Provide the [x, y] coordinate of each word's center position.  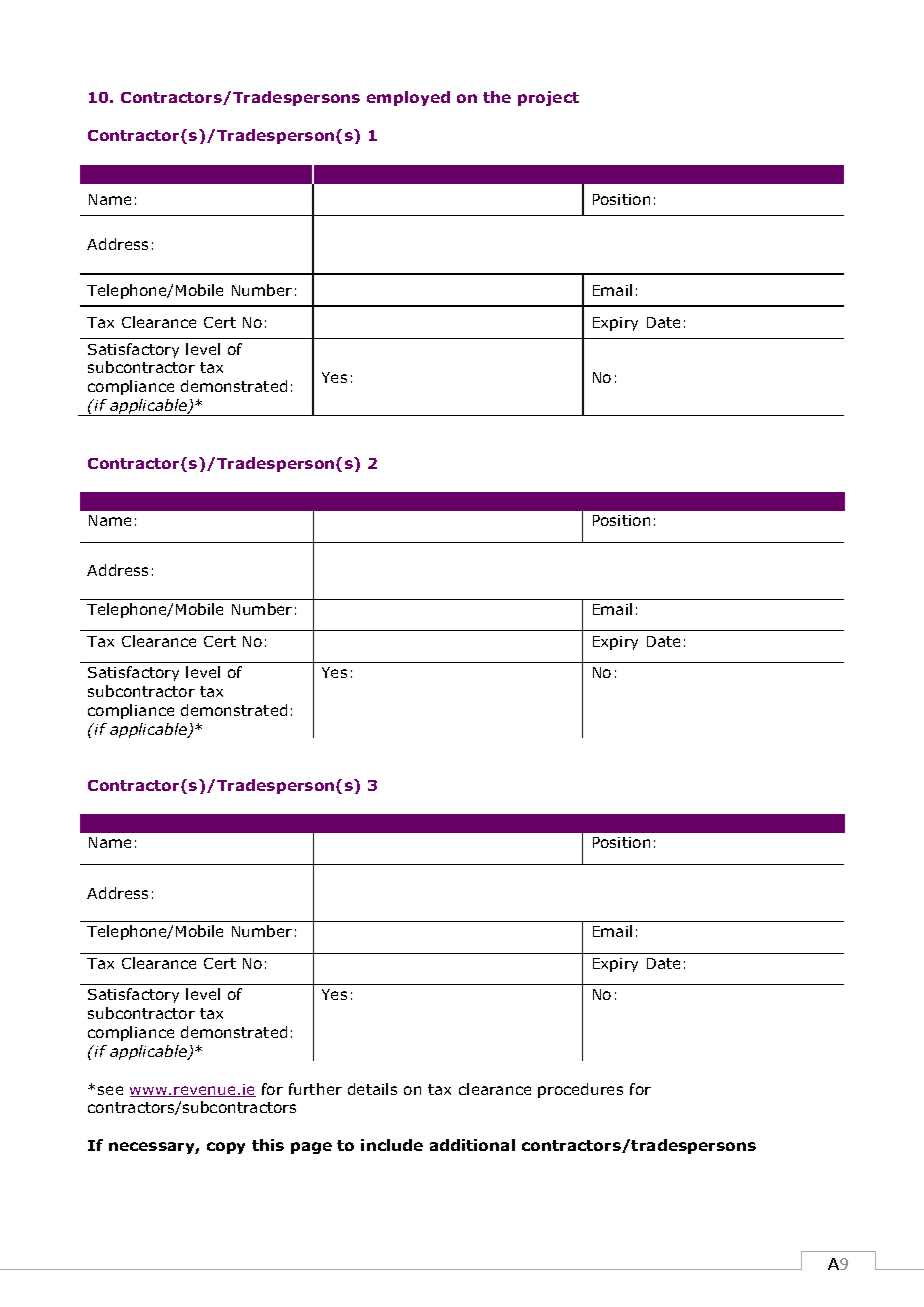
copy [226, 1148]
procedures [580, 1090]
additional [472, 1145]
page [311, 1148]
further [315, 1089]
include [392, 1145]
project [548, 98]
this [268, 1145]
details [372, 1089]
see [110, 1090]
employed [408, 98]
